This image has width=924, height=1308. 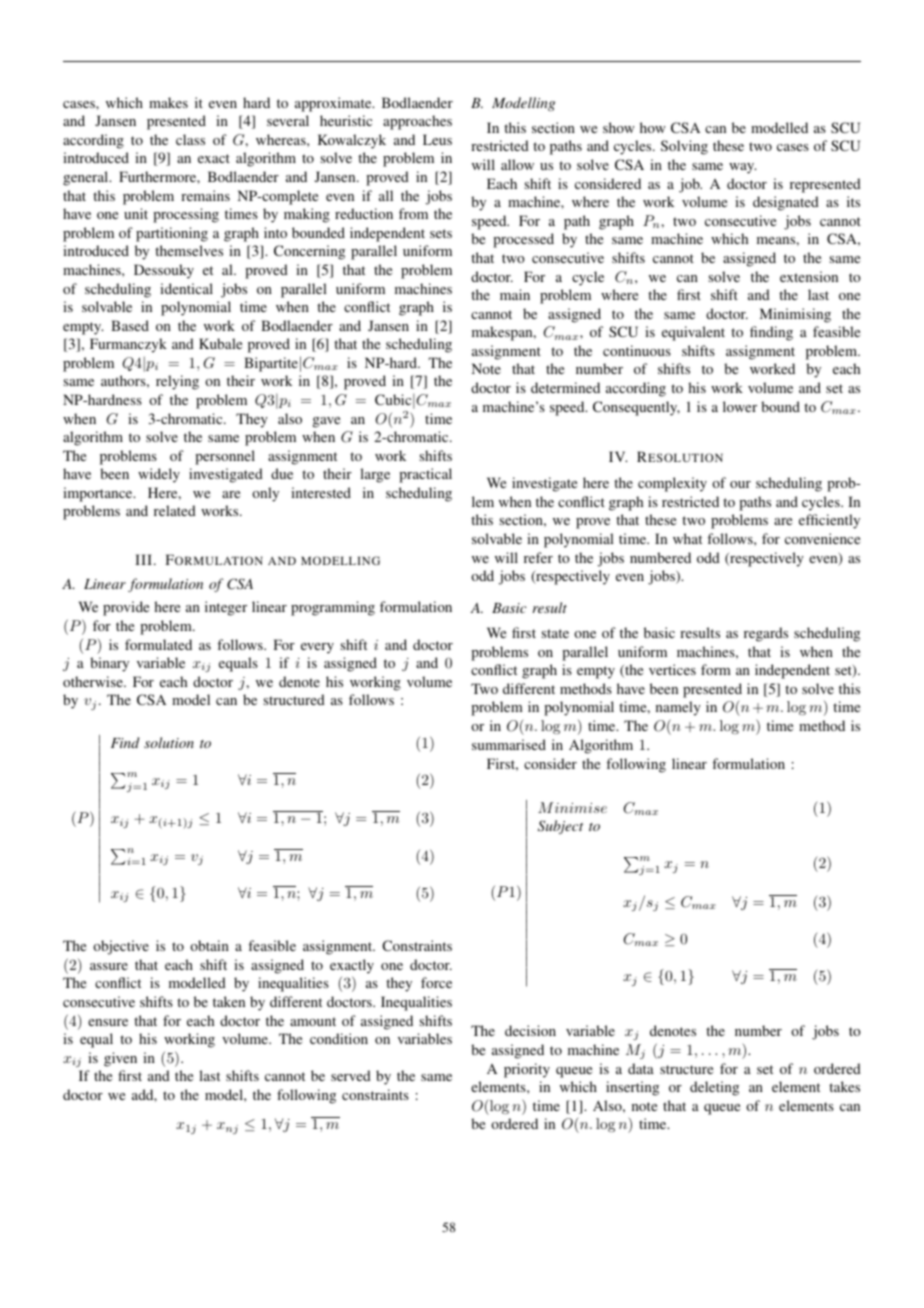 I want to click on approaches, so click(x=417, y=122).
